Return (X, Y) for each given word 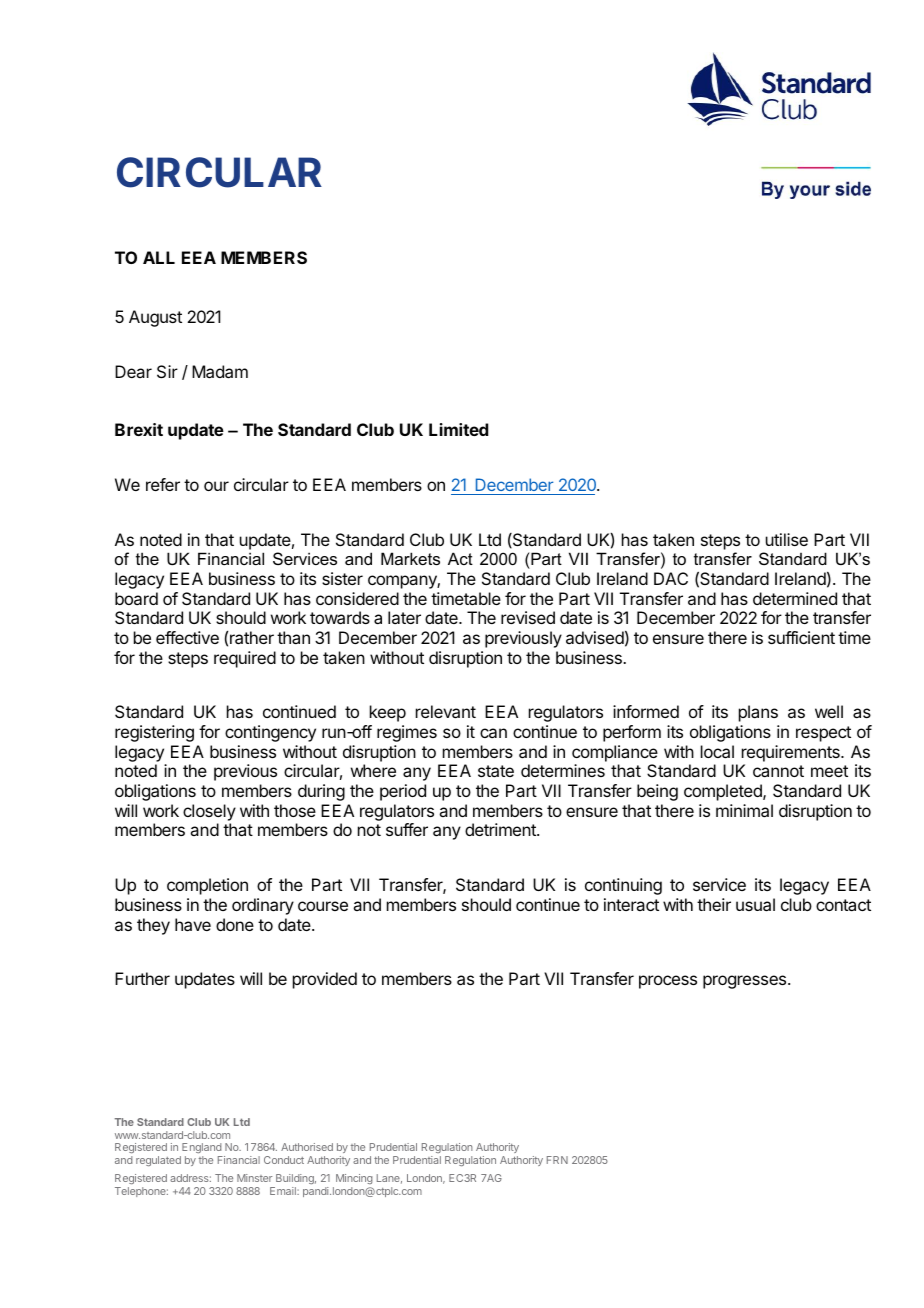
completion (207, 886)
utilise (787, 539)
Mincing (354, 1181)
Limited (458, 429)
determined (795, 598)
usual (755, 904)
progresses (746, 982)
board (136, 598)
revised (528, 617)
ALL (159, 257)
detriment (501, 829)
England (202, 1148)
